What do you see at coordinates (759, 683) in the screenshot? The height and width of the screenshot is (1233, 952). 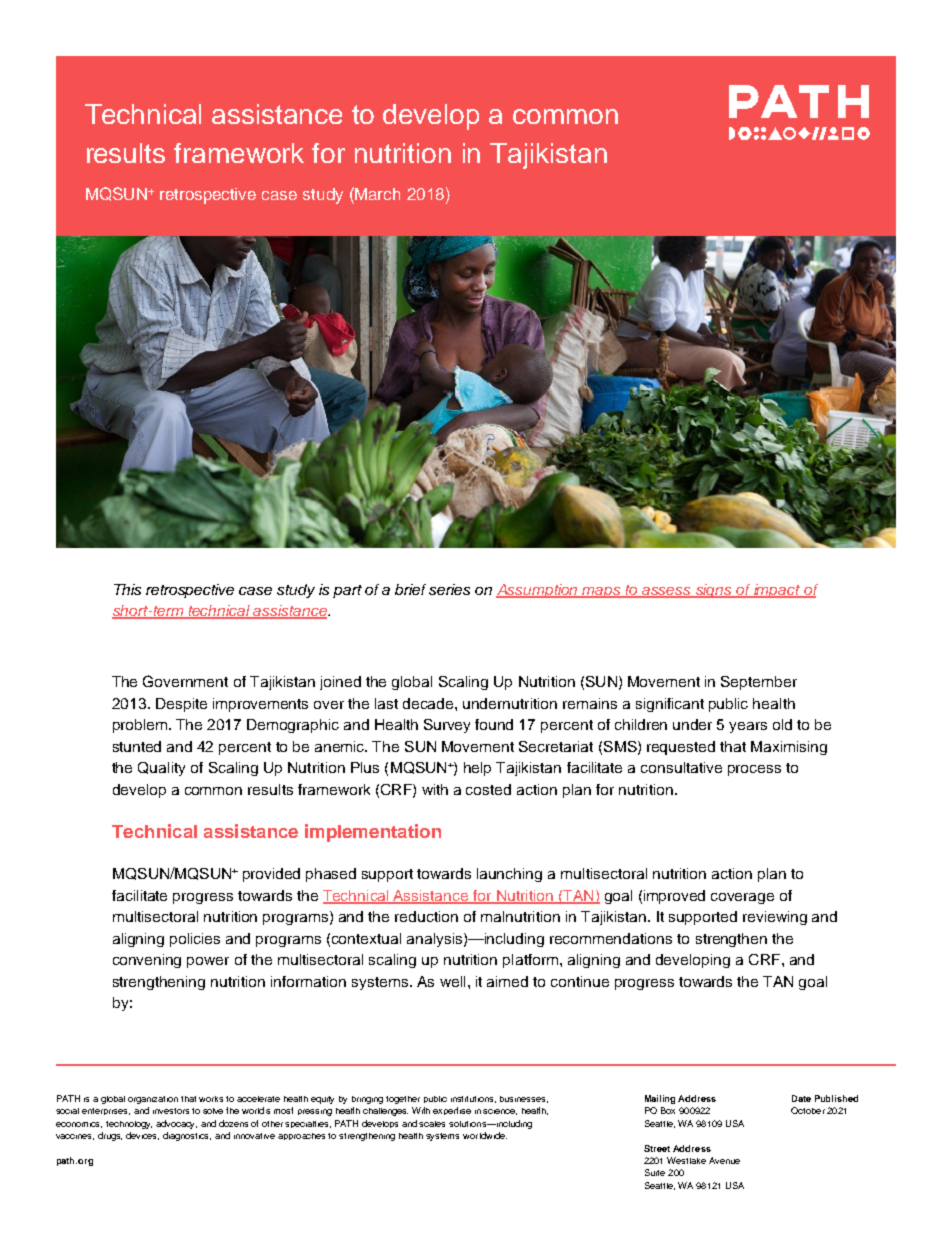 I see `September` at bounding box center [759, 683].
